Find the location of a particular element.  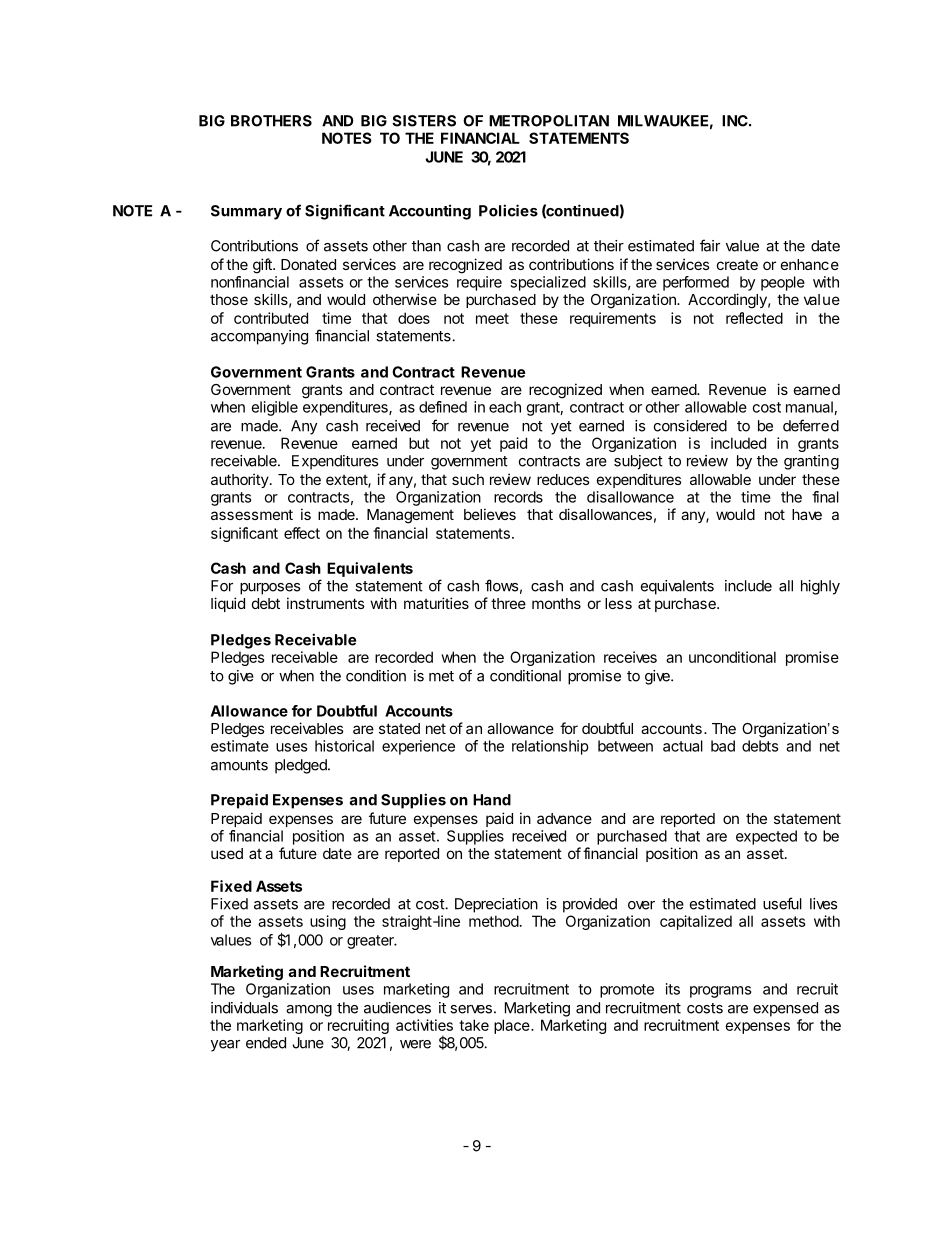

relationship is located at coordinates (550, 747).
